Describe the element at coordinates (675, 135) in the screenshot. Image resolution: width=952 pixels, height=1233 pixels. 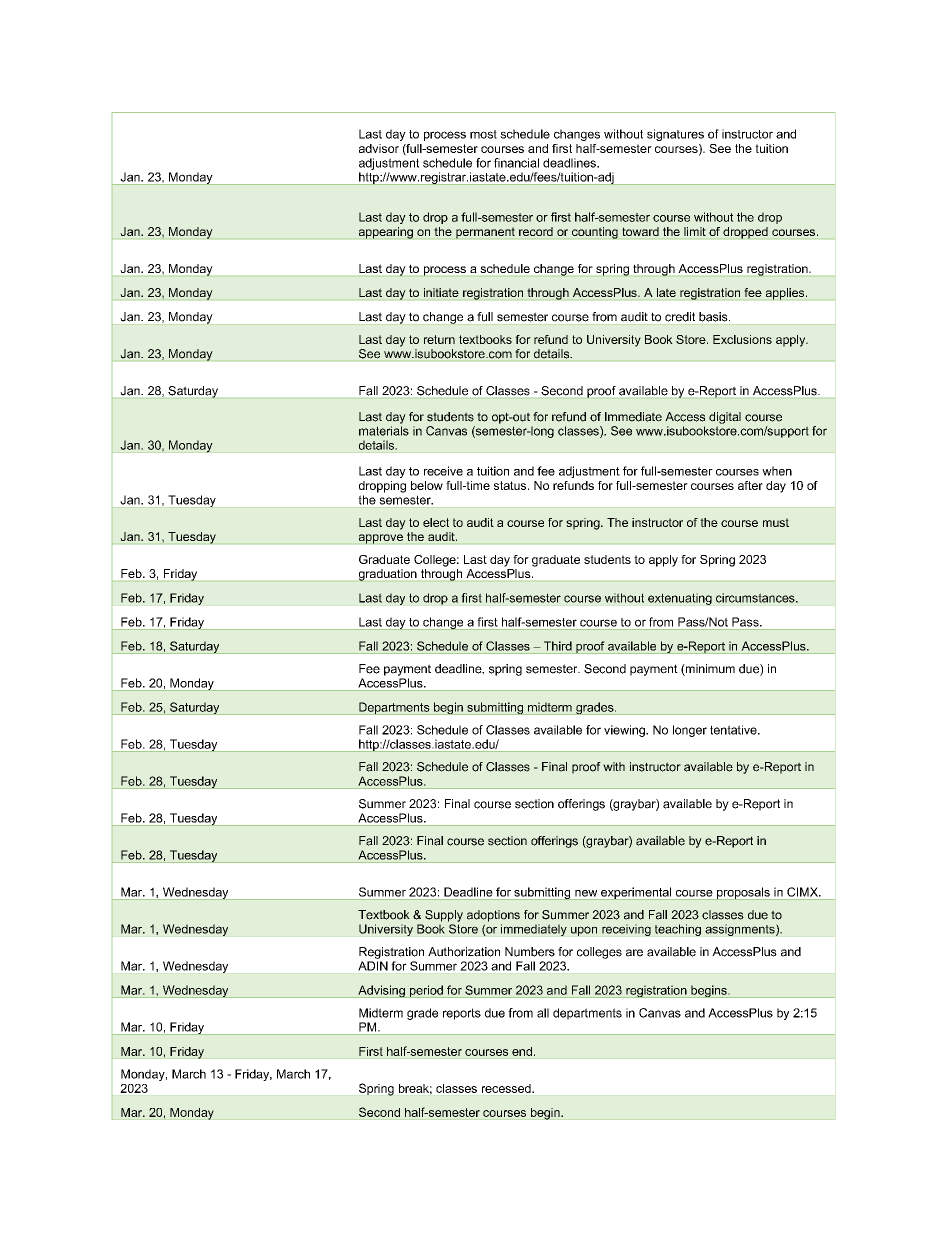
I see `signatures` at that location.
